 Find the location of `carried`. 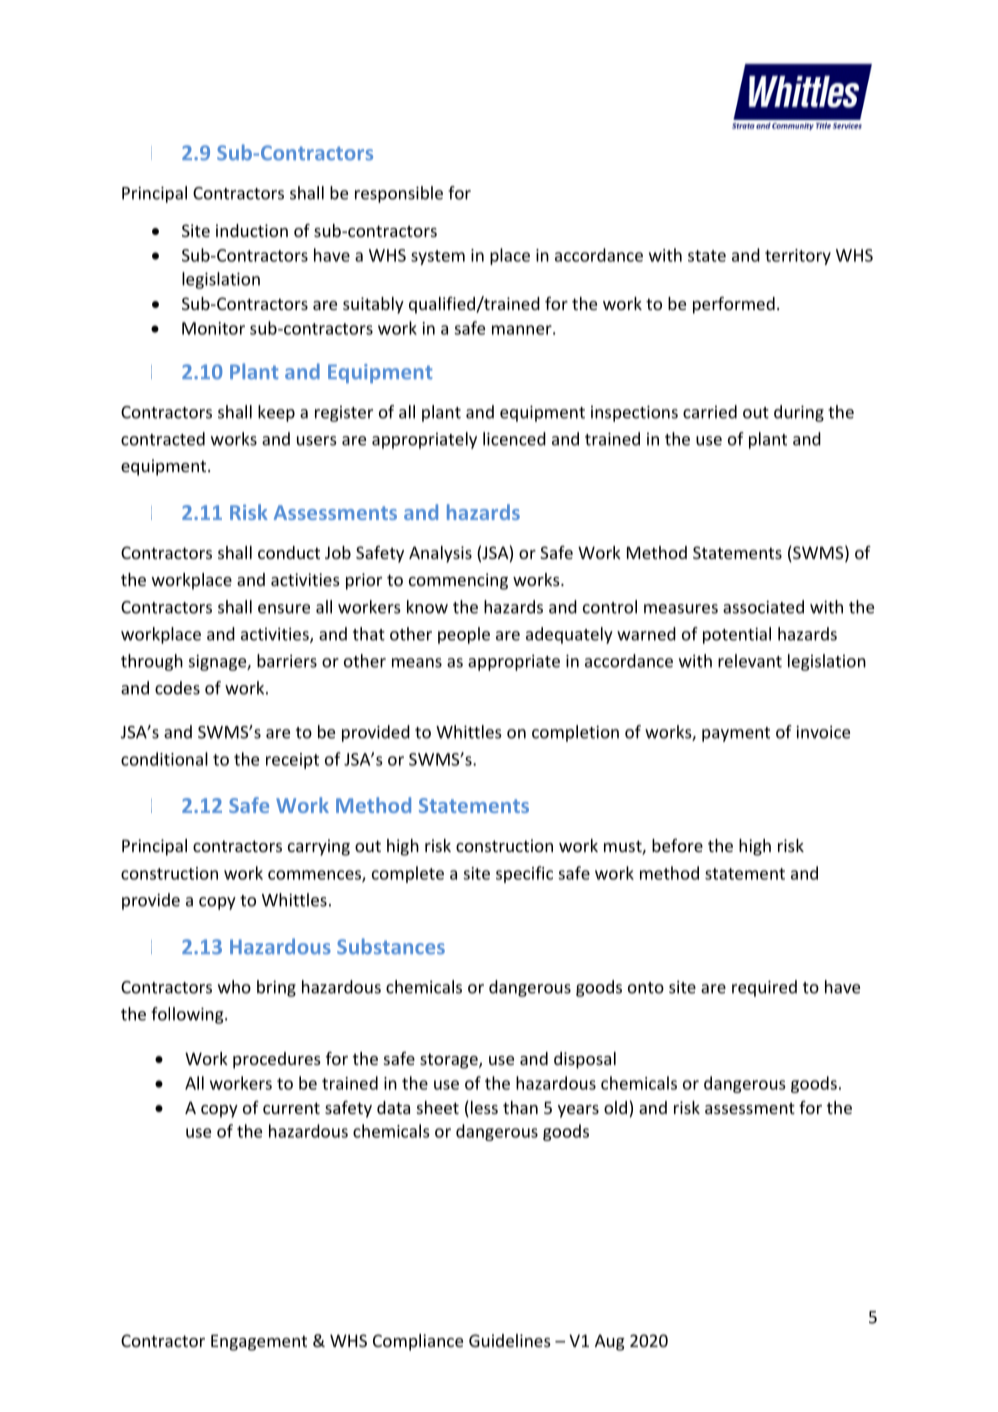

carried is located at coordinates (710, 412).
